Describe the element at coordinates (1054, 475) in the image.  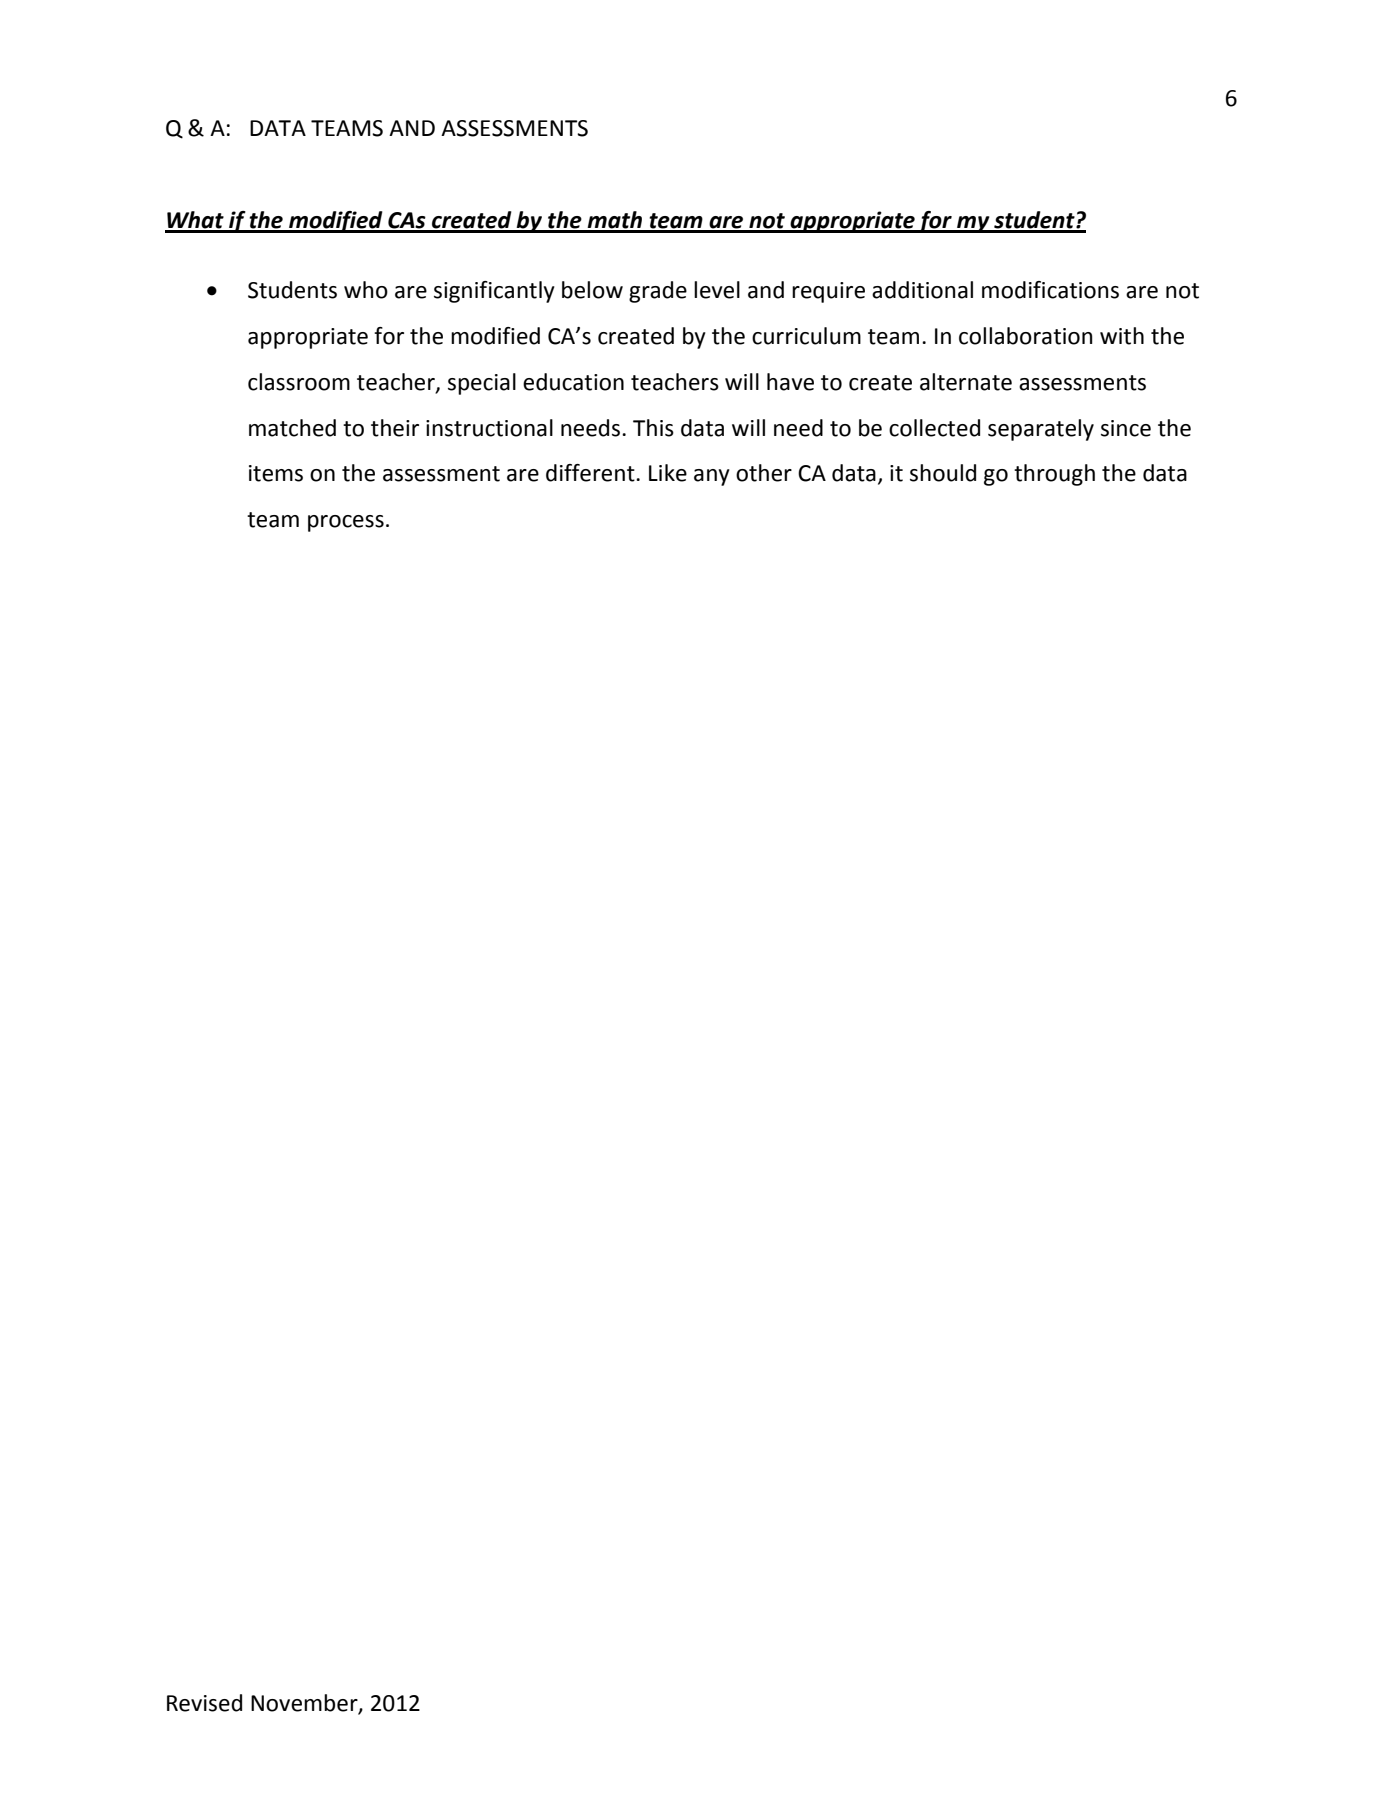
I see `through` at that location.
